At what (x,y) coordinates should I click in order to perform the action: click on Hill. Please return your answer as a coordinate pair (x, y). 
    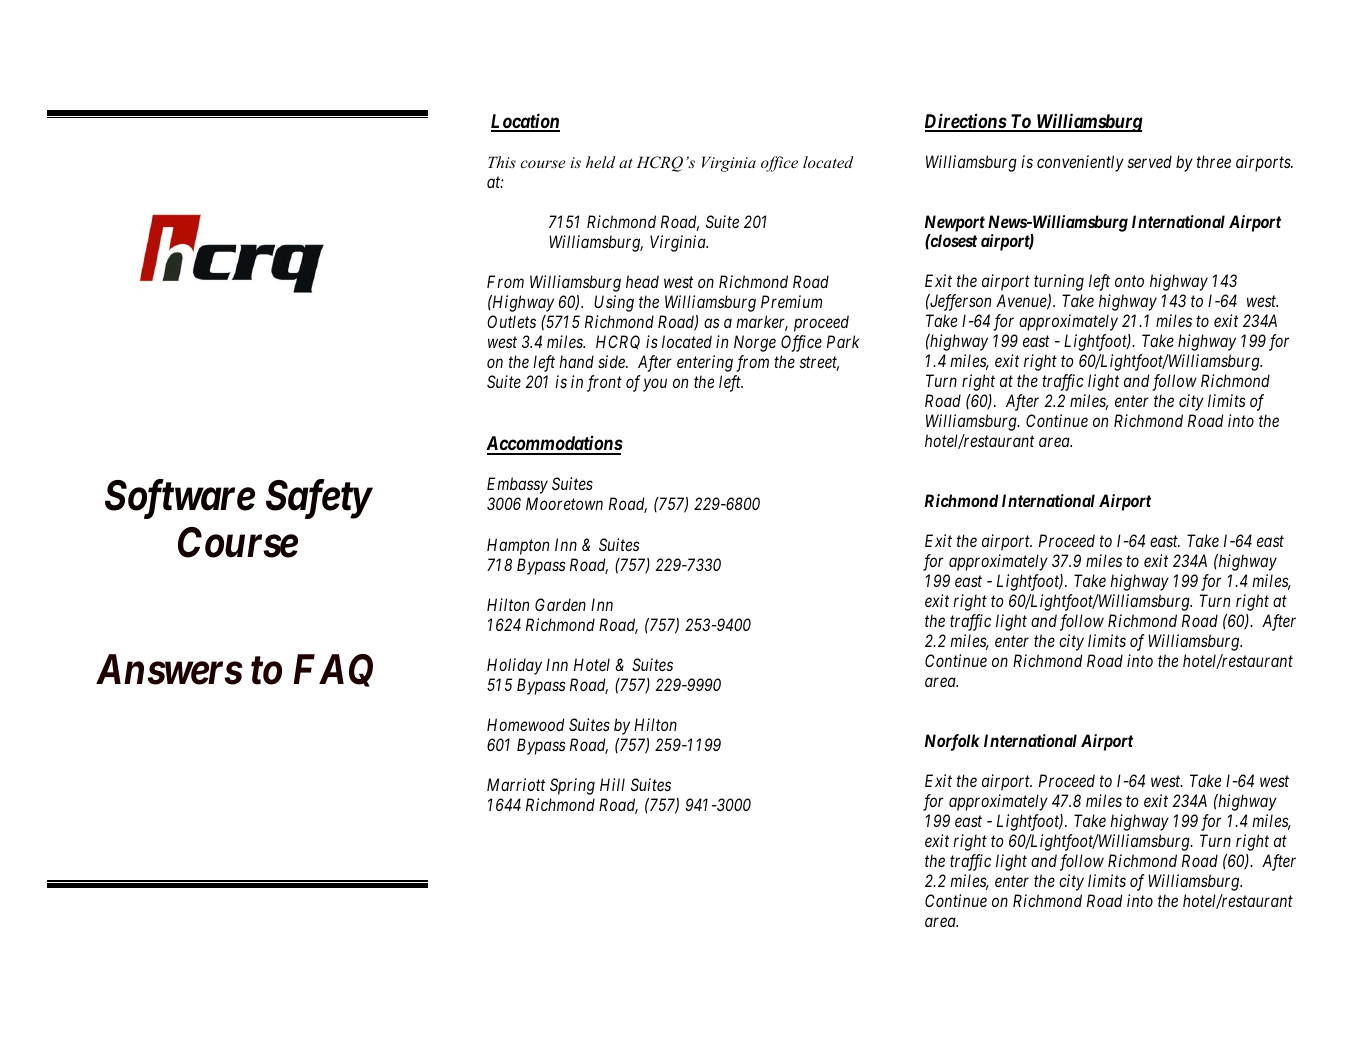
    Looking at the image, I should click on (612, 784).
